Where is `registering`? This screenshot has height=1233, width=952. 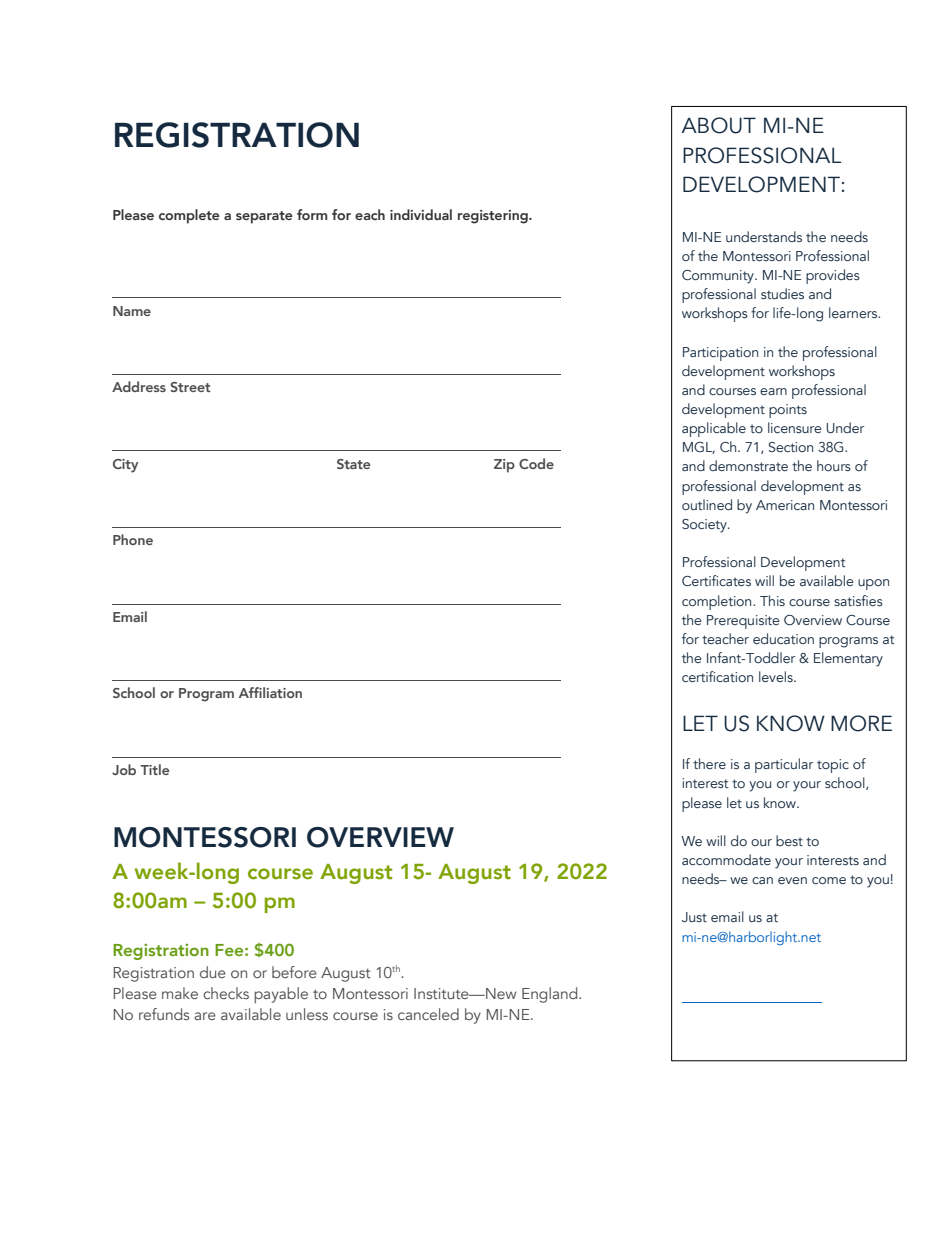
registering is located at coordinates (494, 217).
